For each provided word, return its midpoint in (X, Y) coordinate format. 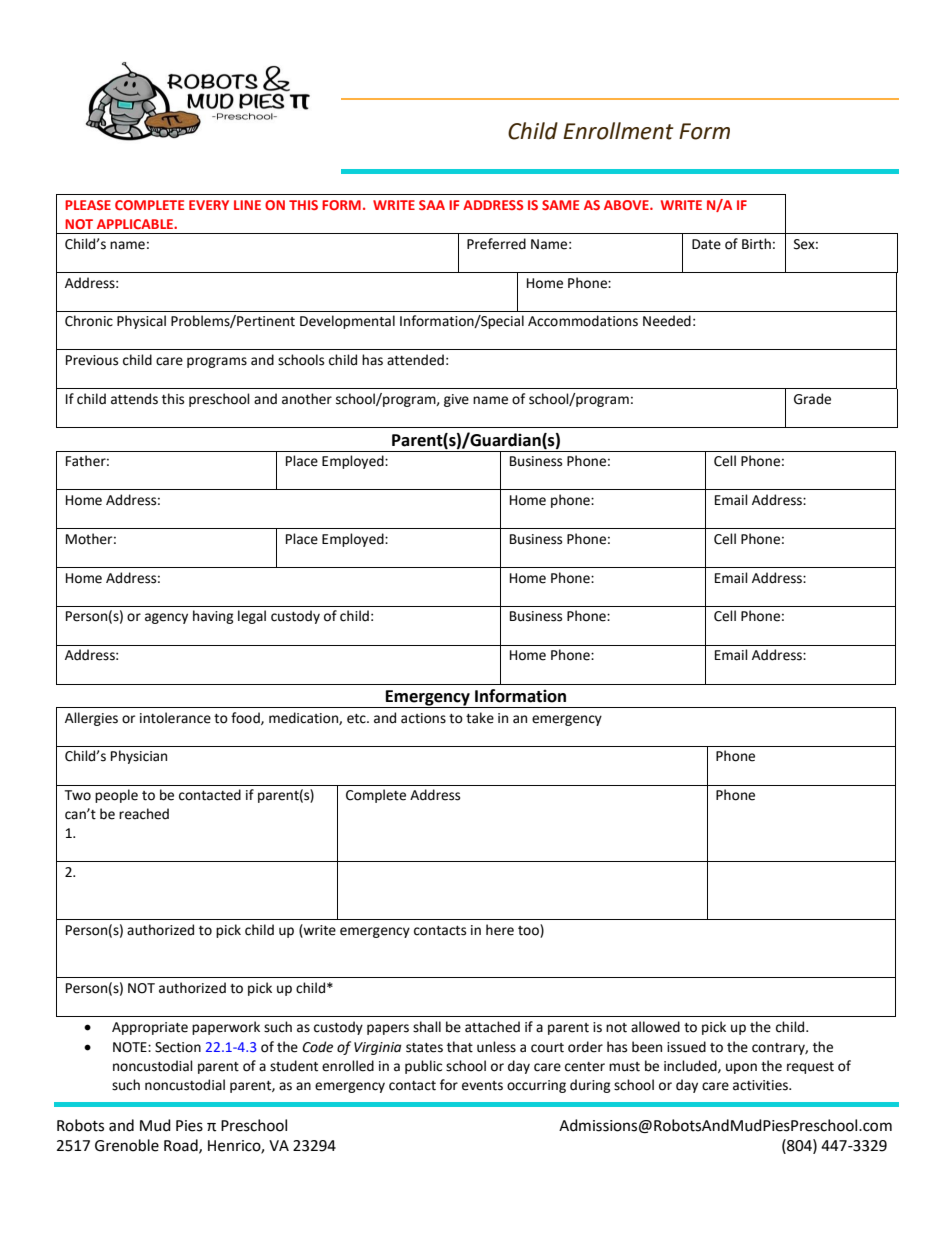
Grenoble (127, 1145)
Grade (812, 399)
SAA (432, 205)
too (529, 931)
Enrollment (618, 131)
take (480, 718)
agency (166, 618)
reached (144, 814)
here (500, 930)
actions (423, 718)
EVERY (209, 205)
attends (134, 399)
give (456, 400)
